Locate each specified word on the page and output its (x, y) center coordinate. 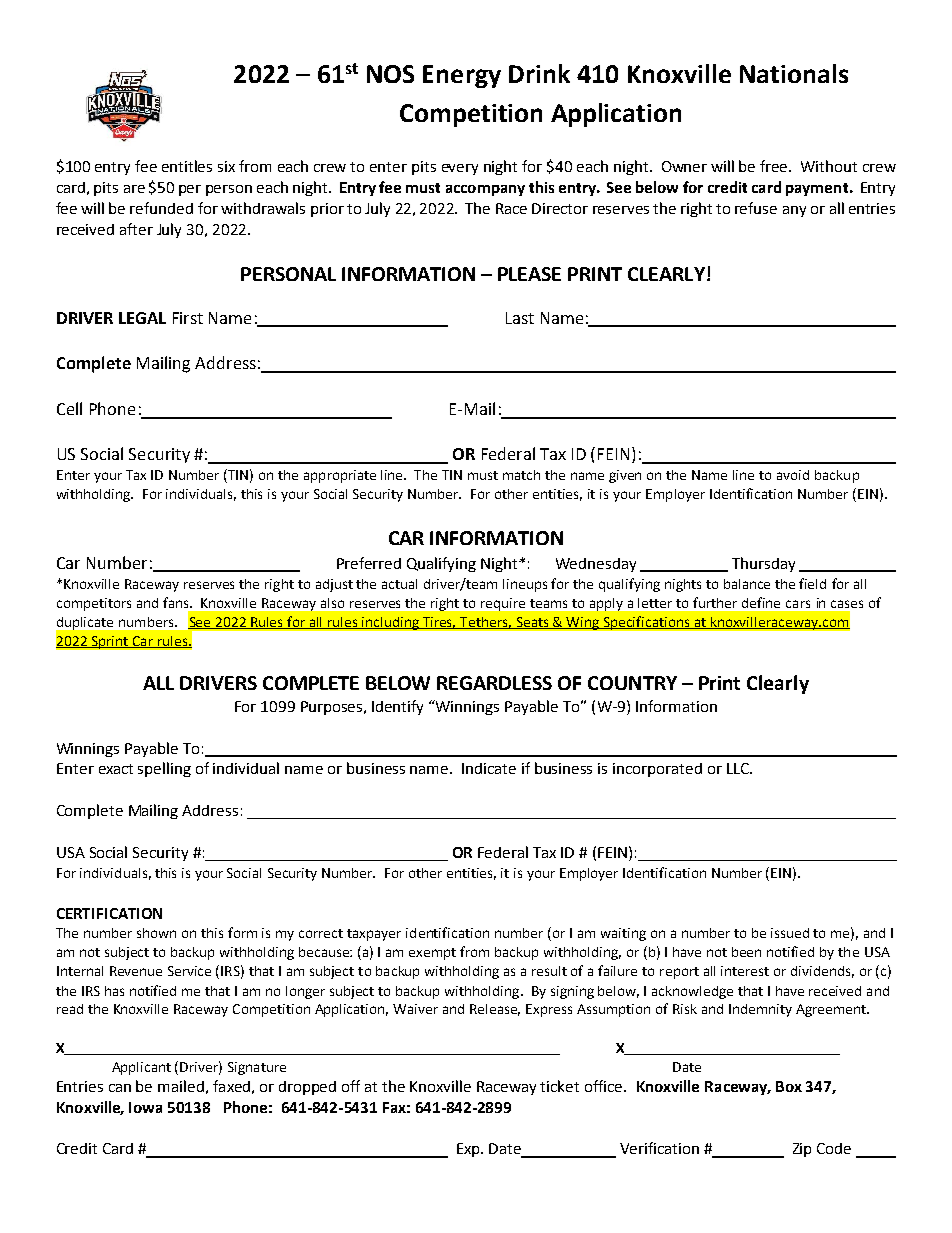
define (761, 602)
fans (177, 602)
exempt (432, 954)
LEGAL (142, 318)
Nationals (794, 73)
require (503, 604)
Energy (462, 76)
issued (790, 933)
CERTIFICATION (109, 913)
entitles (187, 166)
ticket (559, 1086)
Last (520, 318)
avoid (793, 475)
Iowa (145, 1107)
